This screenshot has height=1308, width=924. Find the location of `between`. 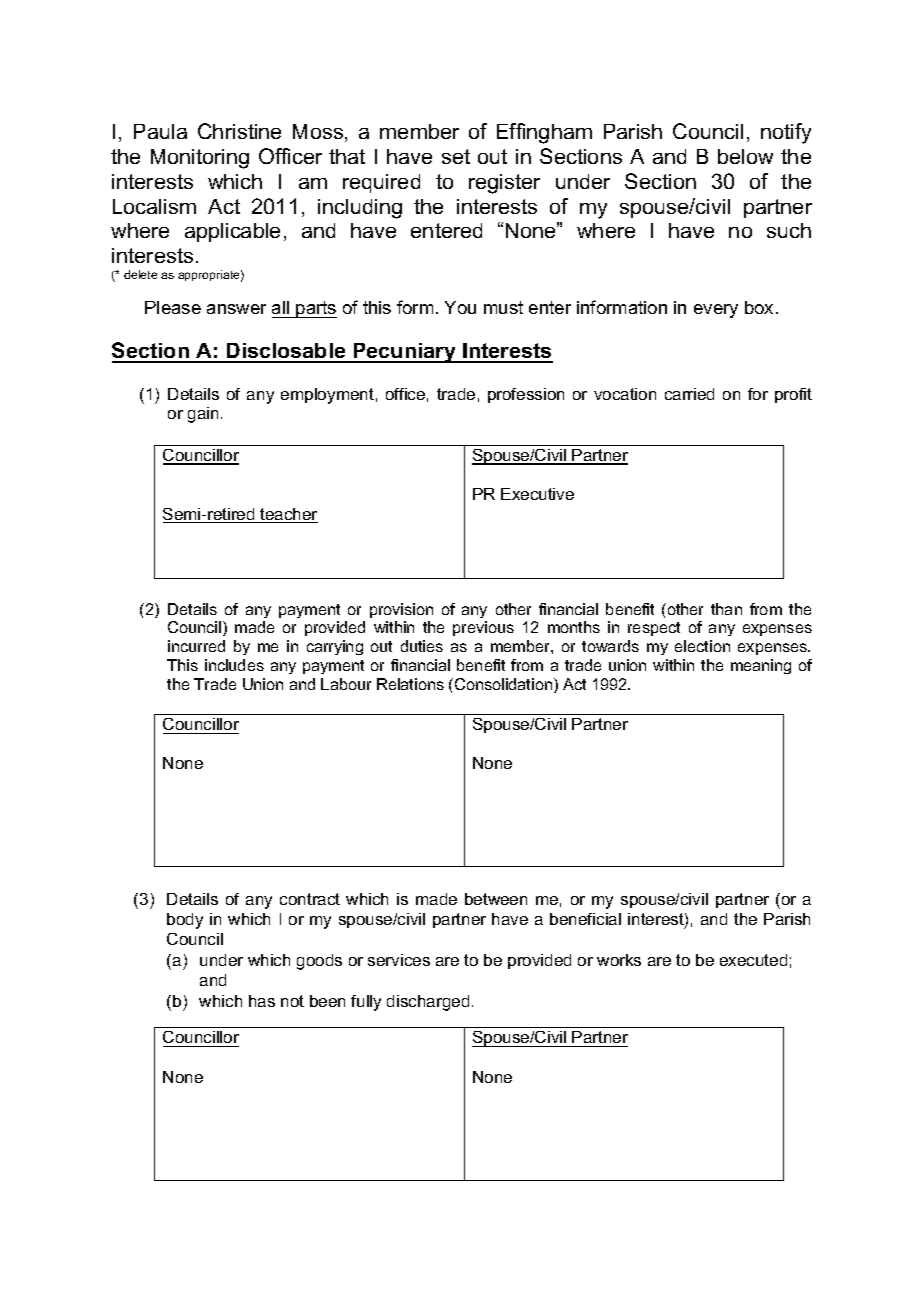

between is located at coordinates (496, 899).
